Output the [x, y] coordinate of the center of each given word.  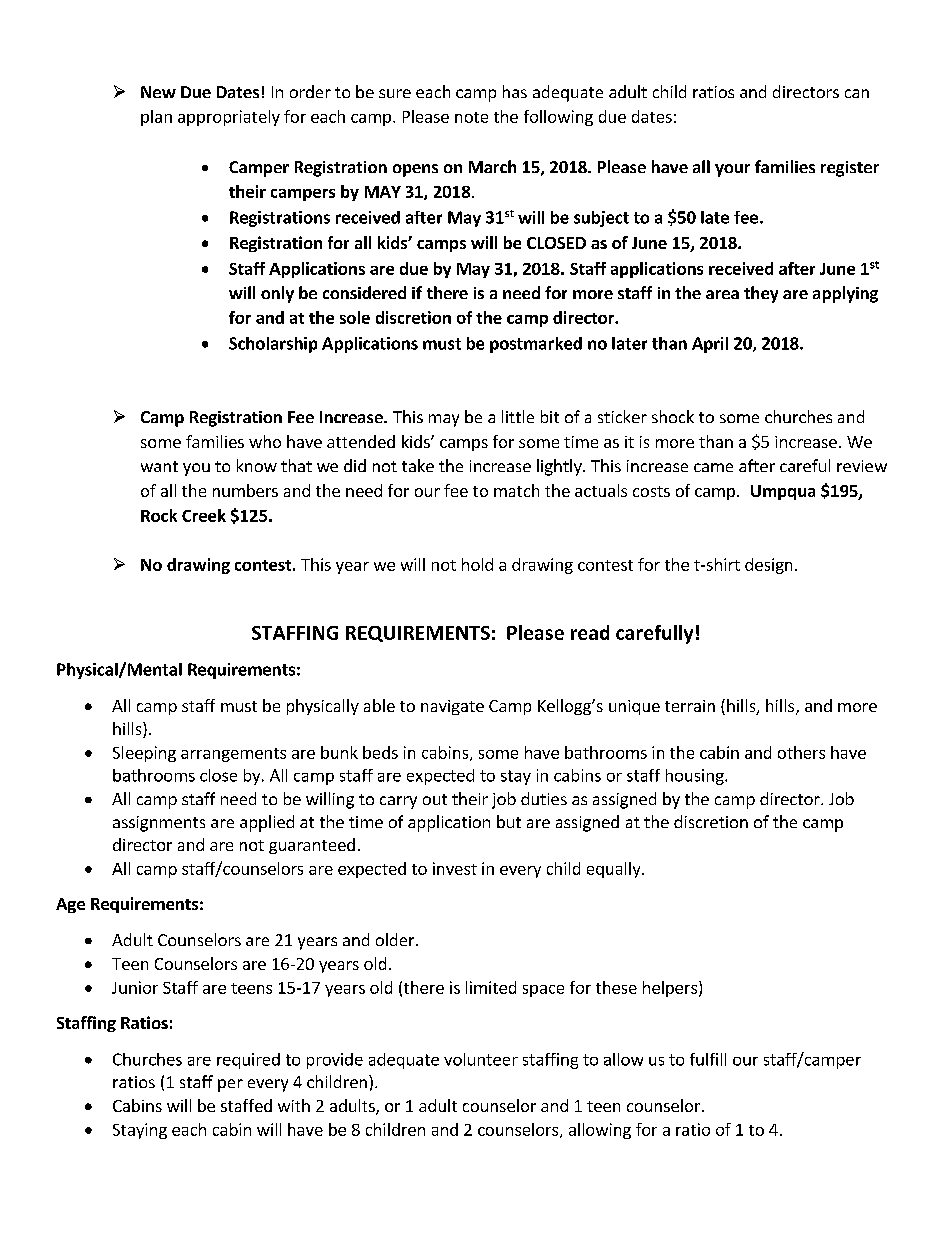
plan [156, 118]
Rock [159, 515]
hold [477, 564]
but [509, 821]
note [471, 117]
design [768, 566]
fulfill [708, 1059]
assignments [159, 824]
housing [696, 777]
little [518, 416]
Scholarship [273, 345]
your [732, 170]
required [248, 1061]
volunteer [481, 1059]
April [710, 345]
